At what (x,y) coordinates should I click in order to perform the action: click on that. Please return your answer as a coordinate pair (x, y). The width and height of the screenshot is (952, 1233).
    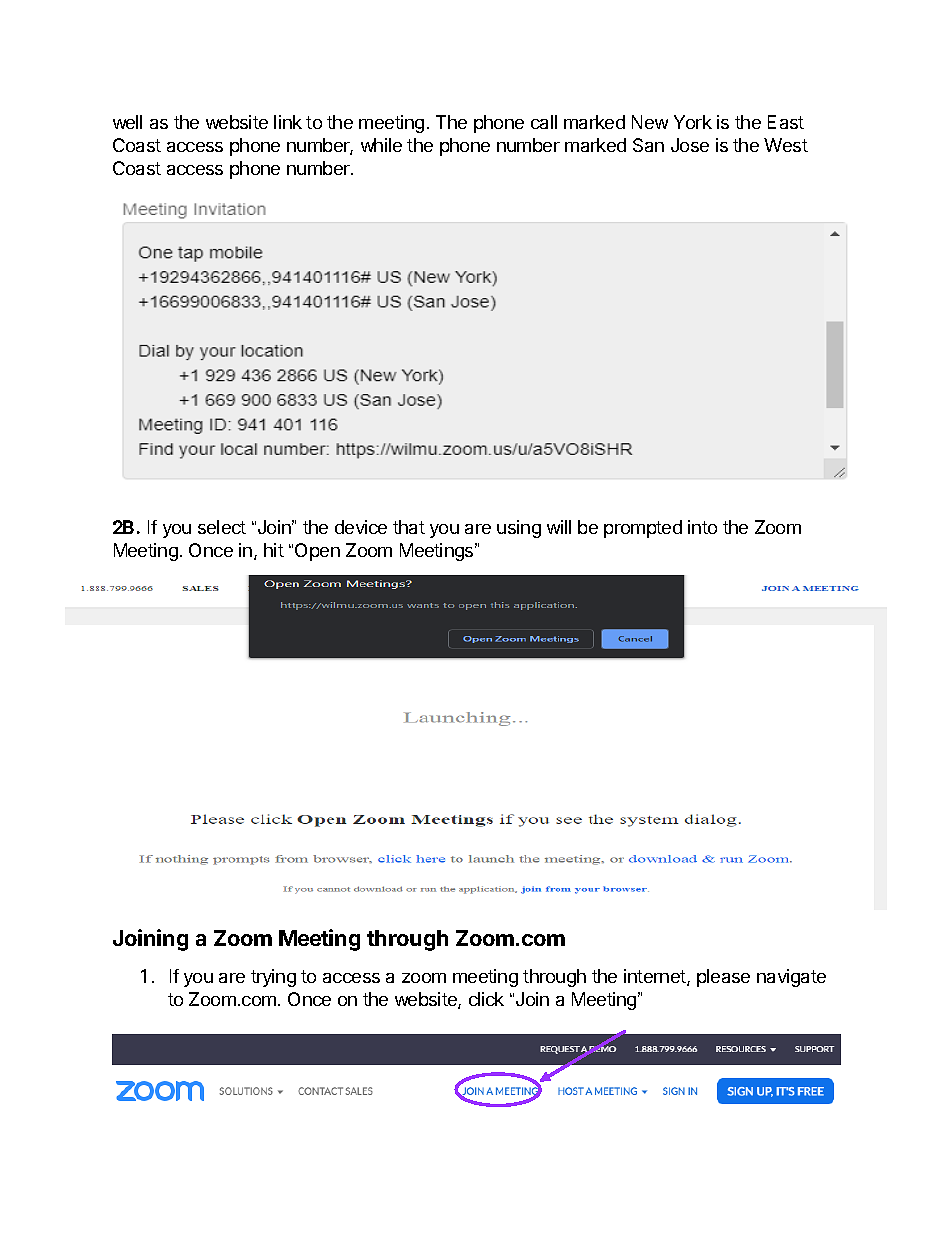
    Looking at the image, I should click on (409, 527).
